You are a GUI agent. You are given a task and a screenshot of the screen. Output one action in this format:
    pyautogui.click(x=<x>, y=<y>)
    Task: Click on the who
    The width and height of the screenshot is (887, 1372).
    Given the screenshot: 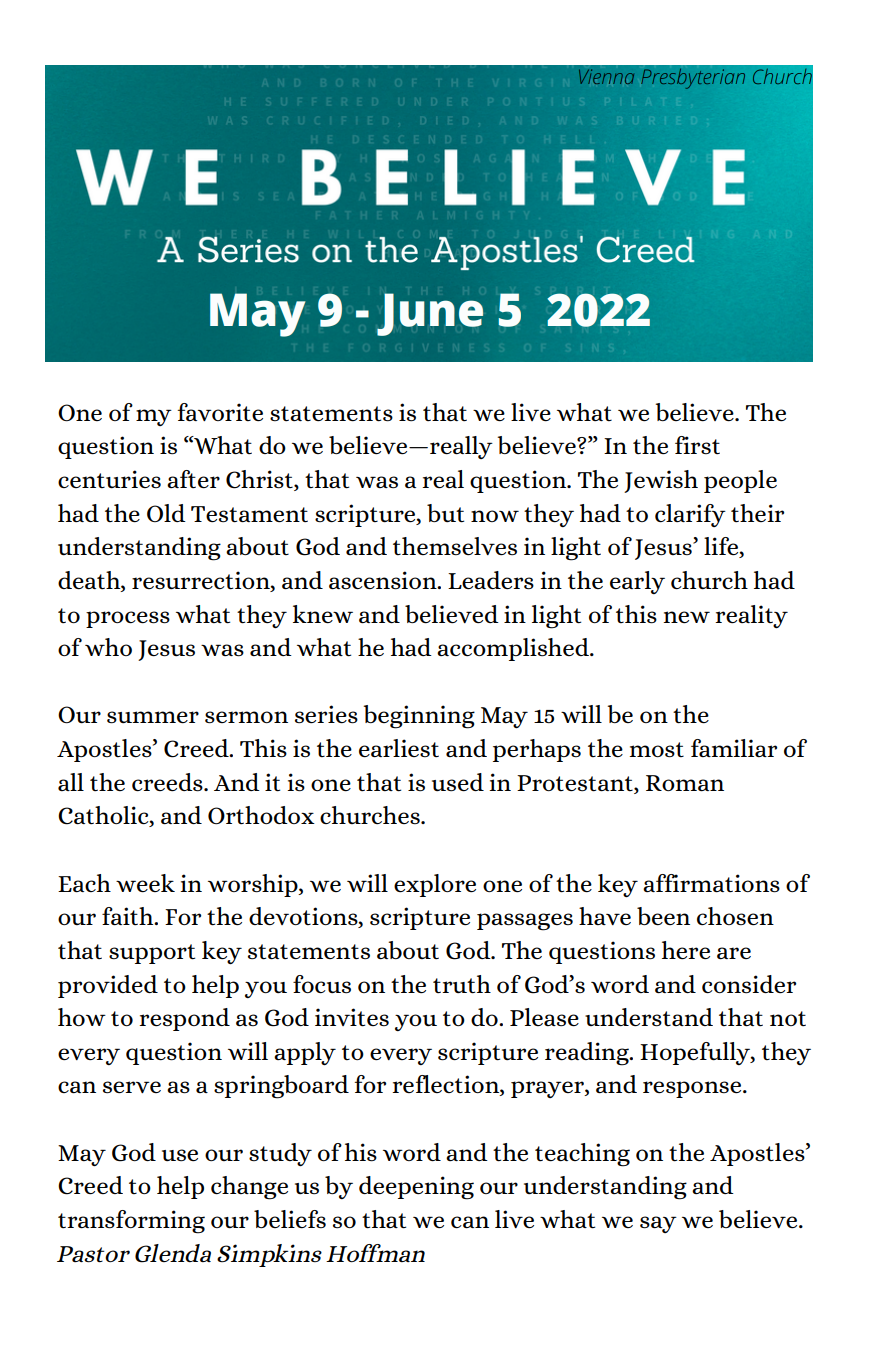 What is the action you would take?
    pyautogui.click(x=108, y=647)
